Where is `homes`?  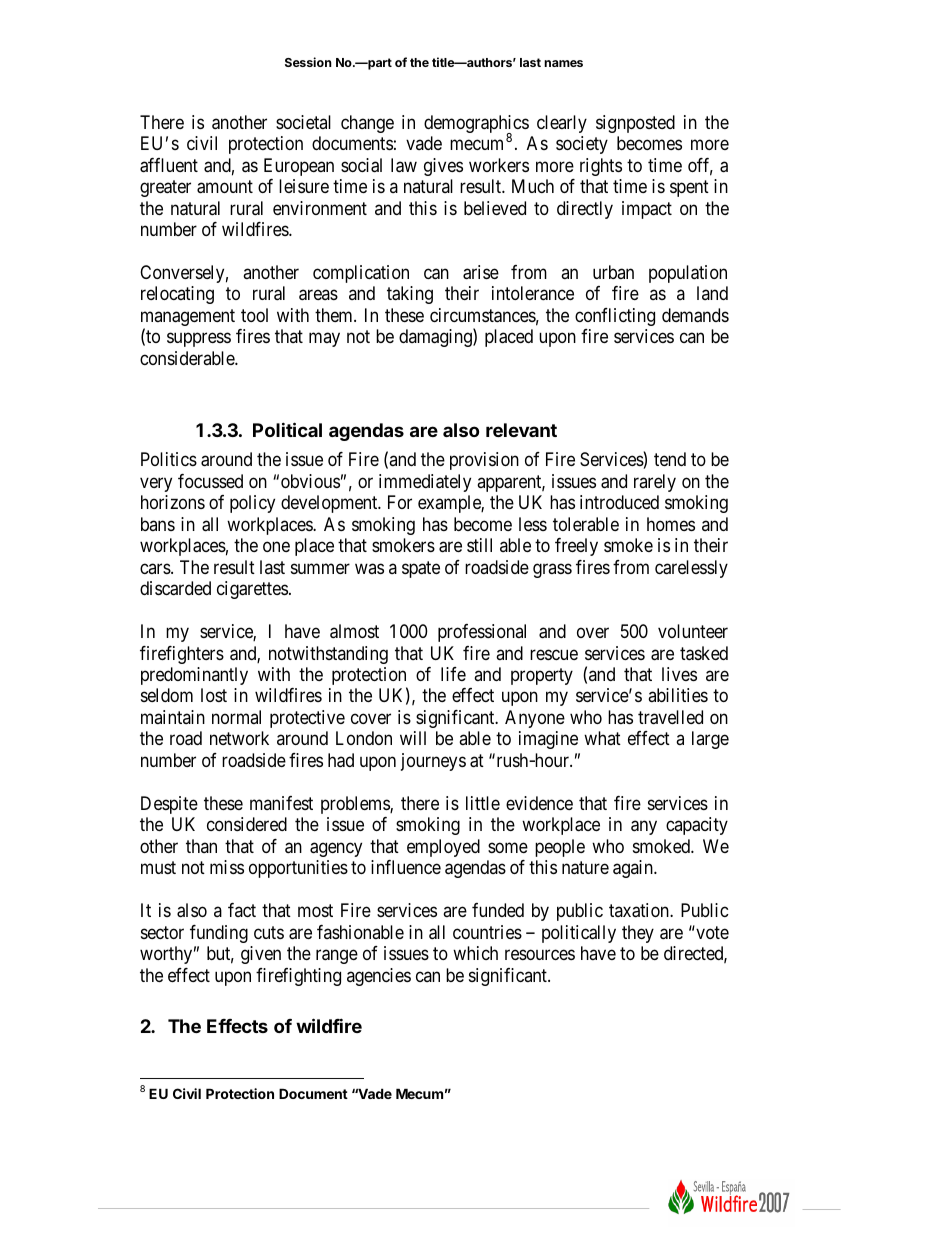 homes is located at coordinates (671, 524).
